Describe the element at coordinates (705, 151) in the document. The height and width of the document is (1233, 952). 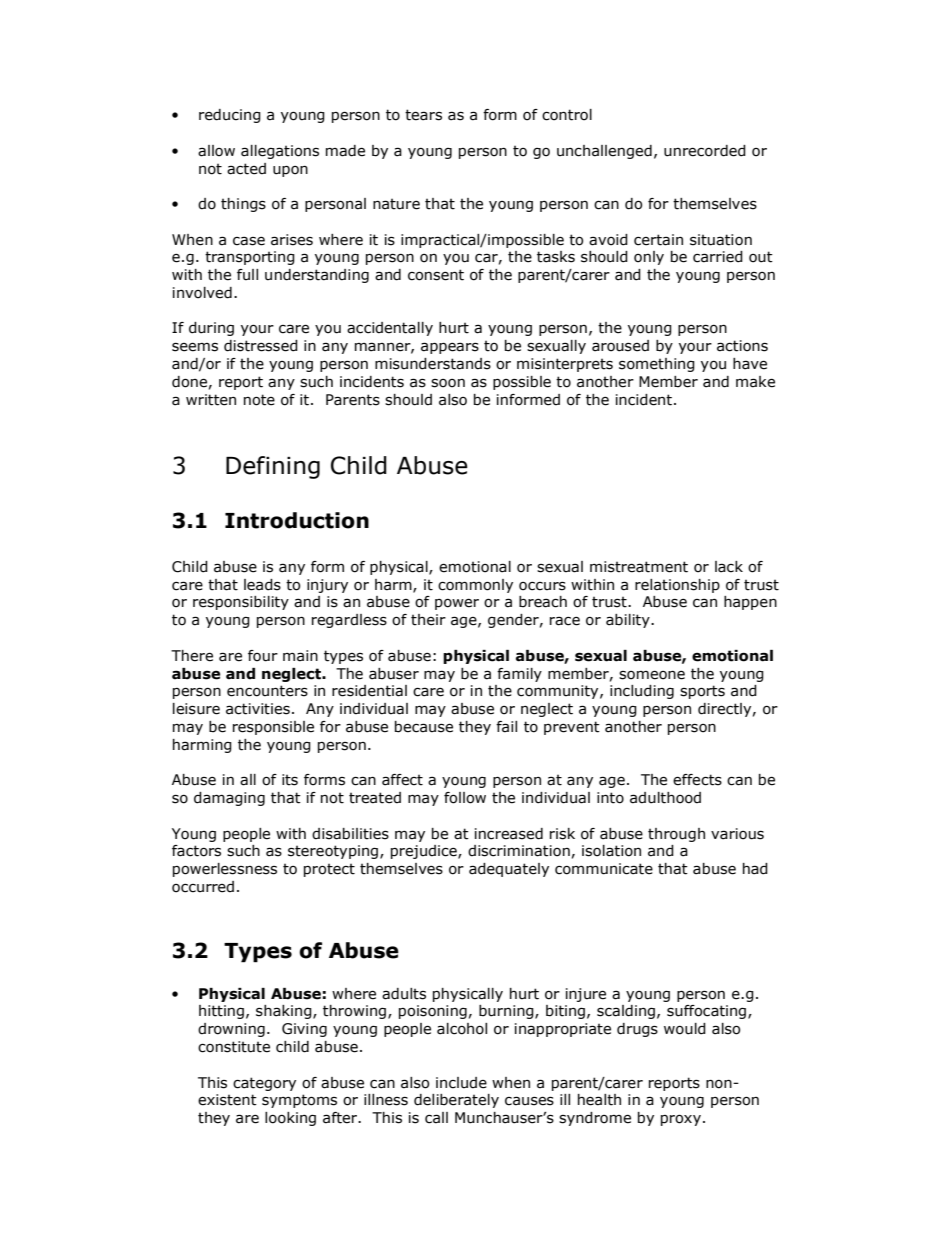
I see `unrecorded` at that location.
